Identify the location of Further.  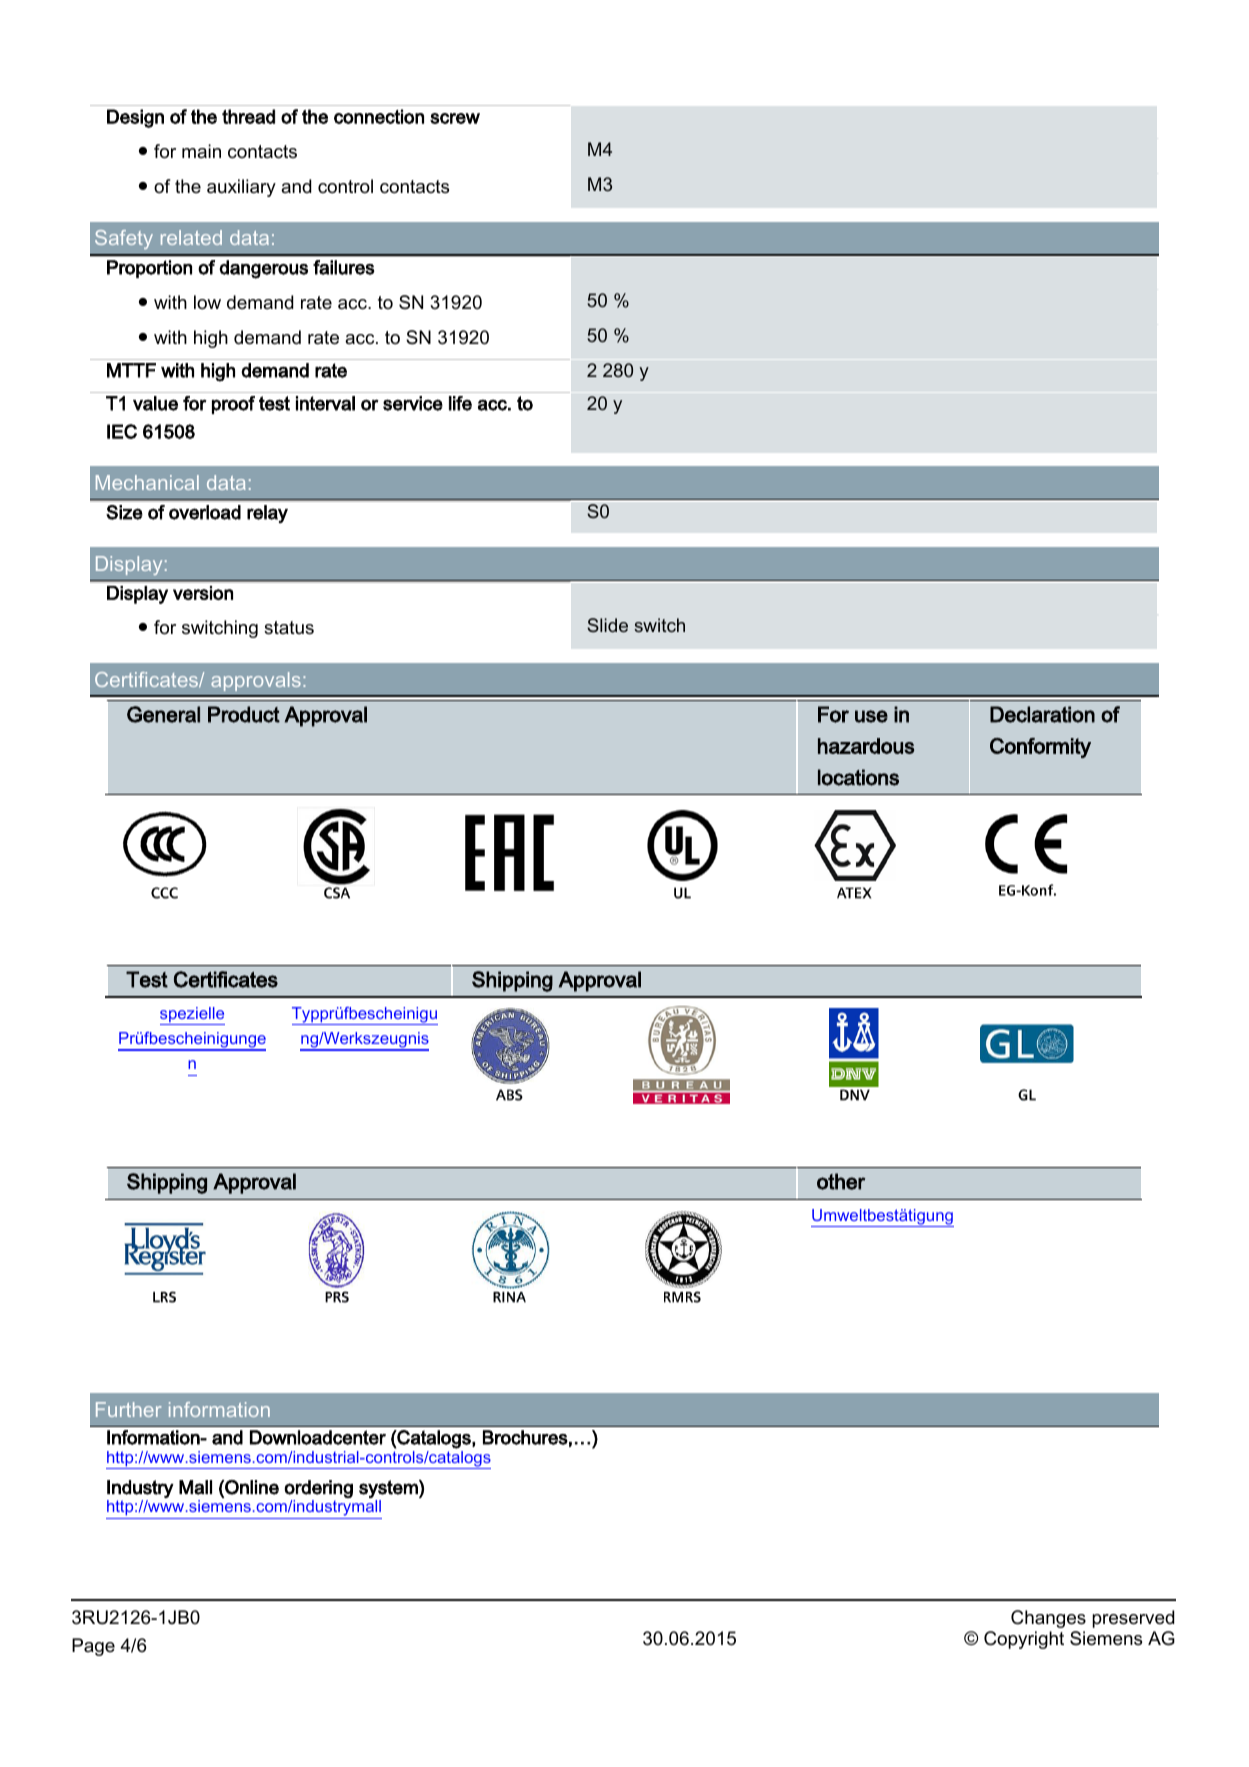
(128, 1409).
